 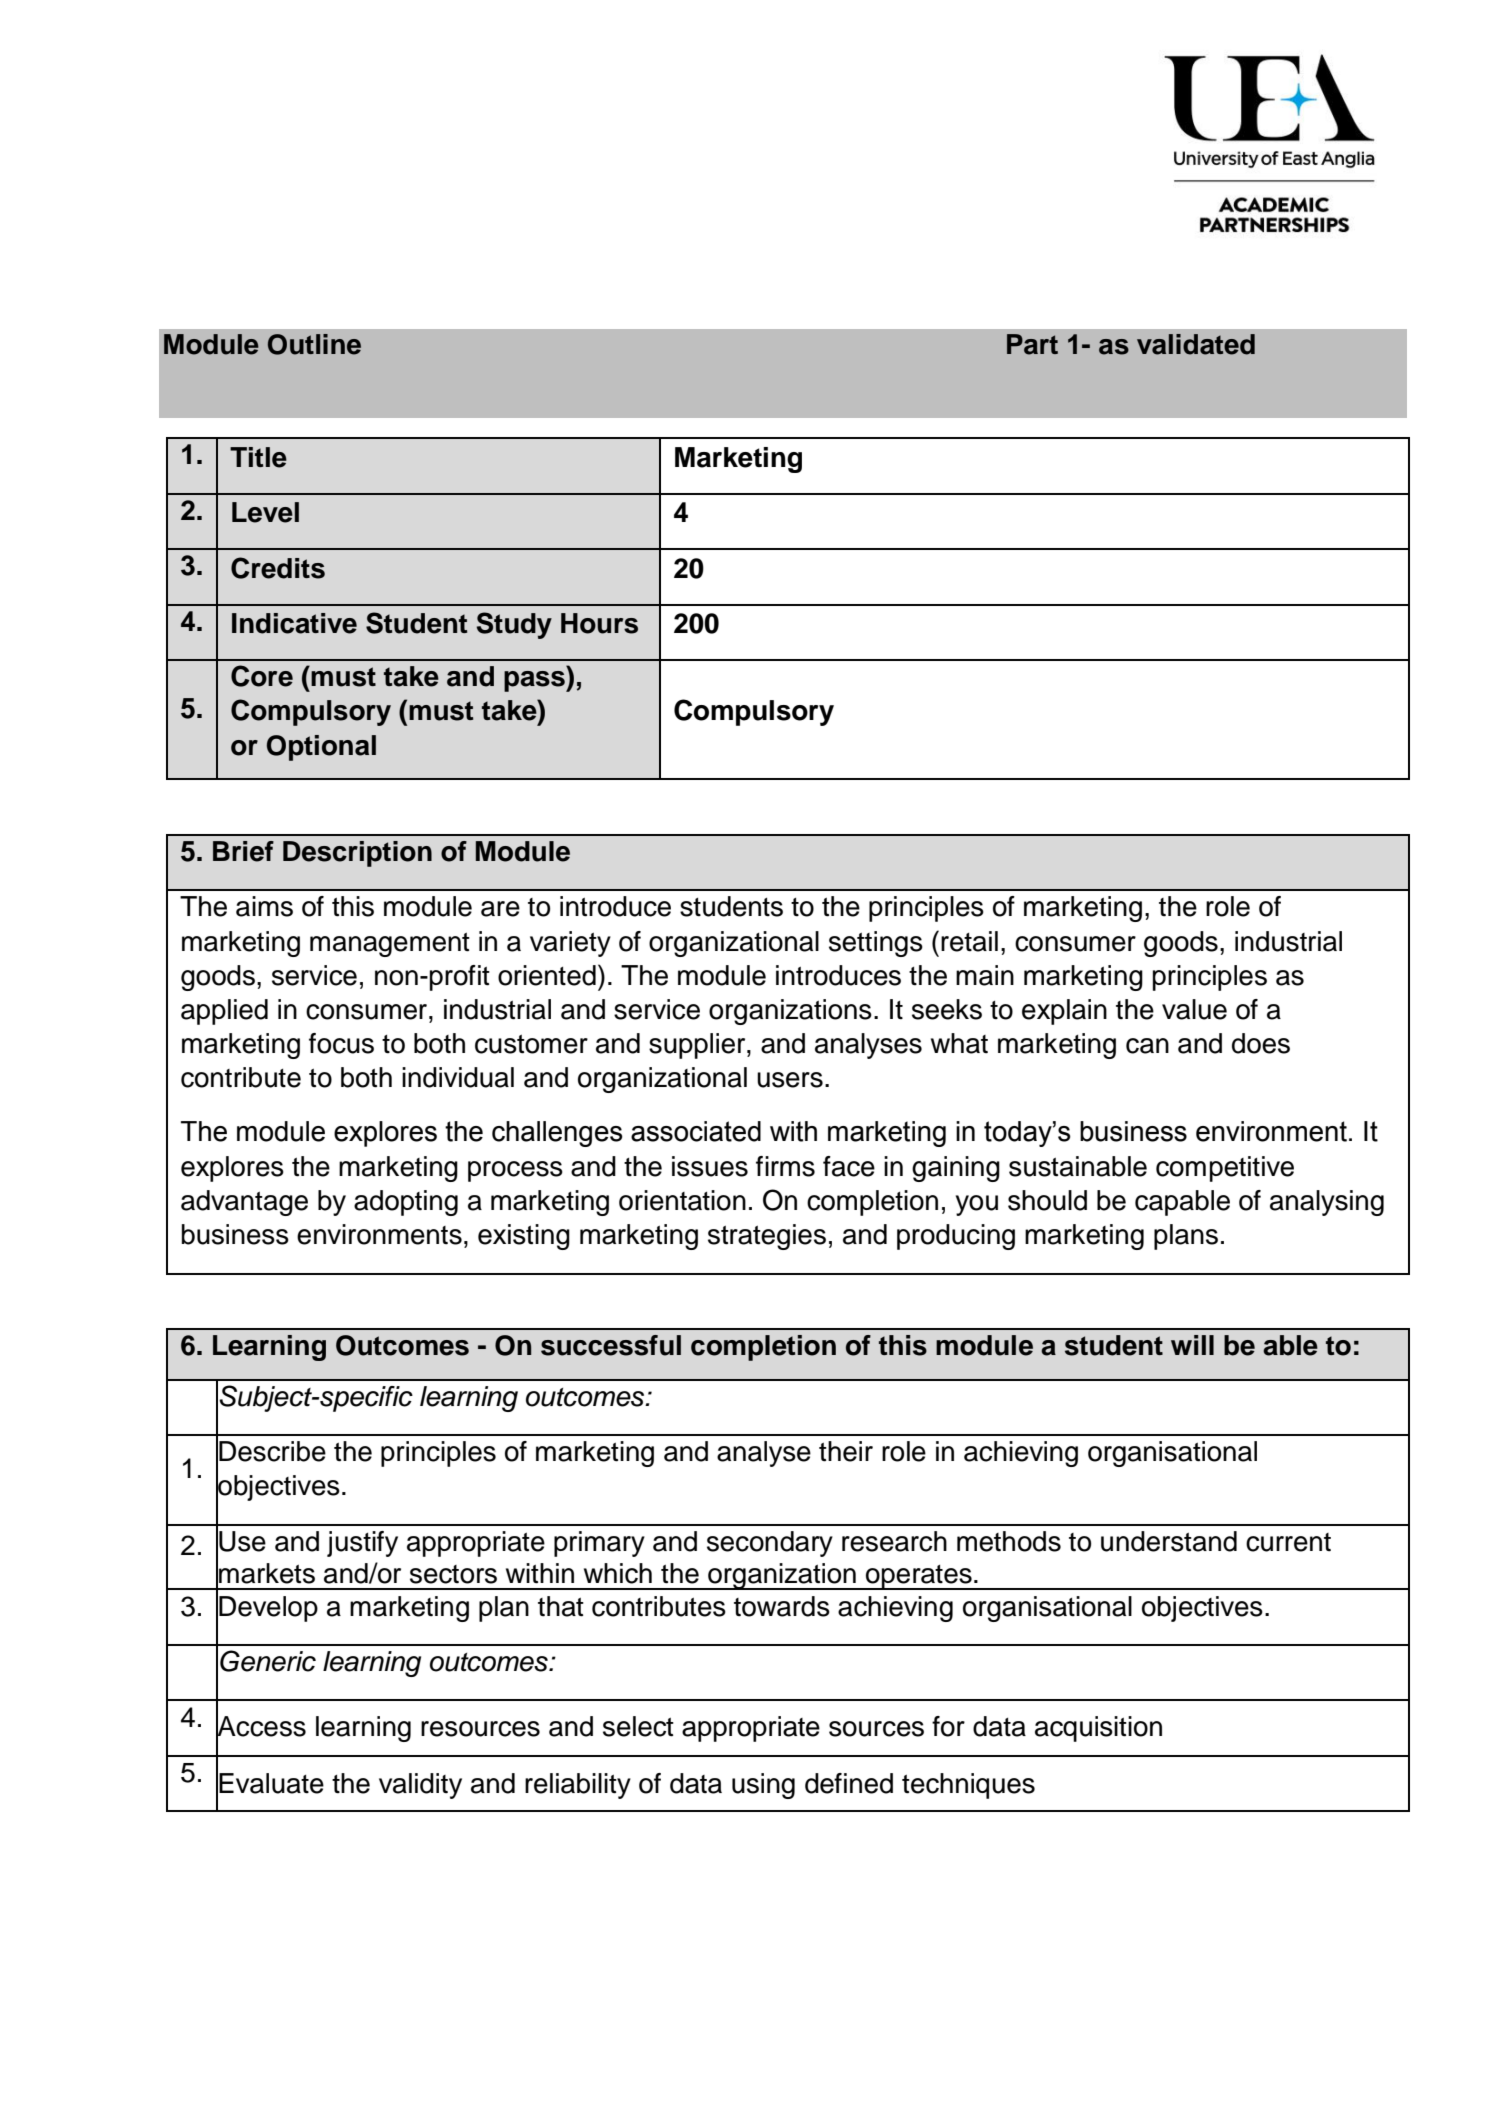 What do you see at coordinates (969, 941) in the screenshot?
I see `retail` at bounding box center [969, 941].
